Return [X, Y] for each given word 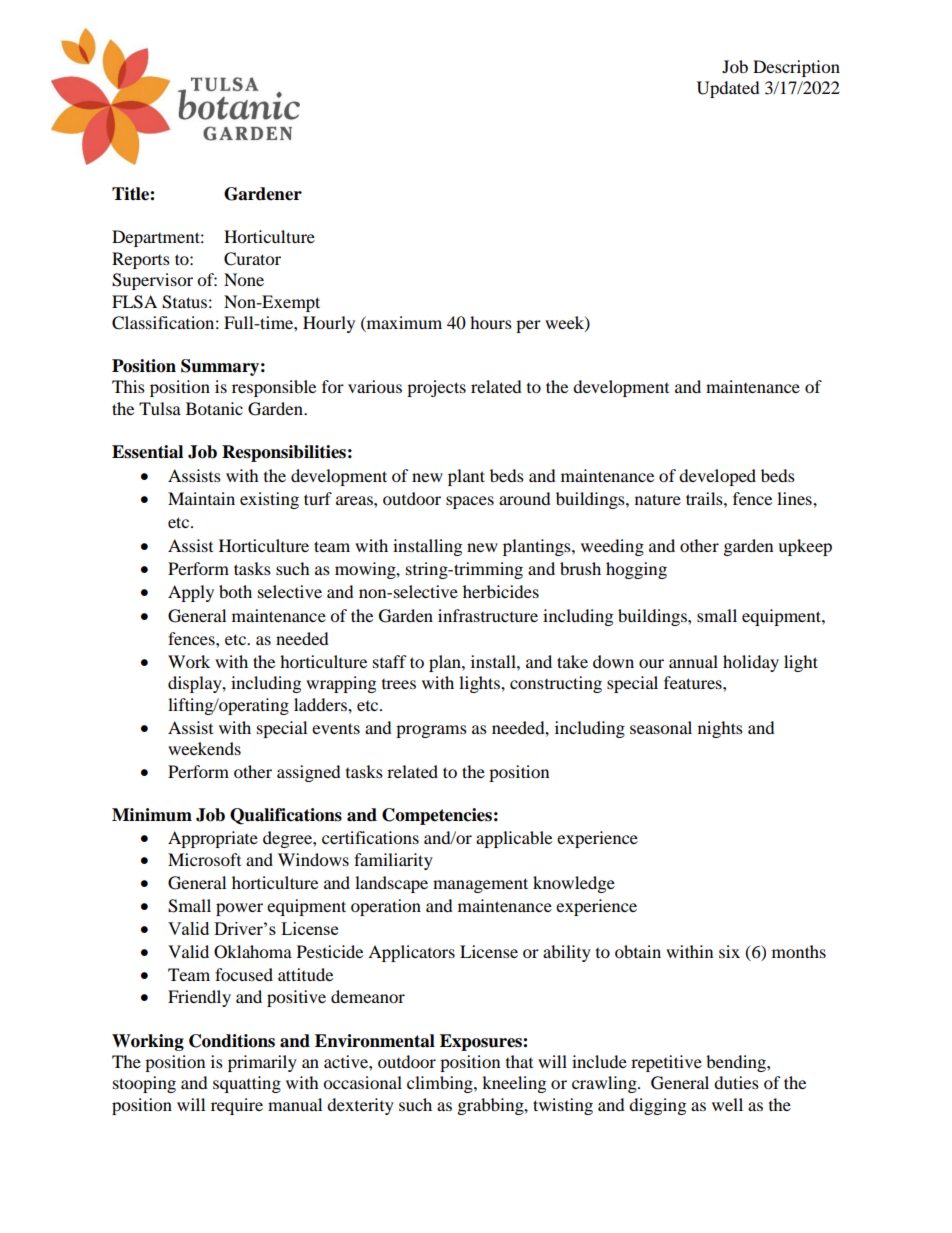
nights [720, 729]
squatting [247, 1084]
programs [431, 731]
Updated [728, 89]
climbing [441, 1084]
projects [436, 388]
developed [717, 477]
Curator [252, 259]
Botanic [214, 408]
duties [736, 1082]
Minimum [152, 815]
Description [796, 68]
